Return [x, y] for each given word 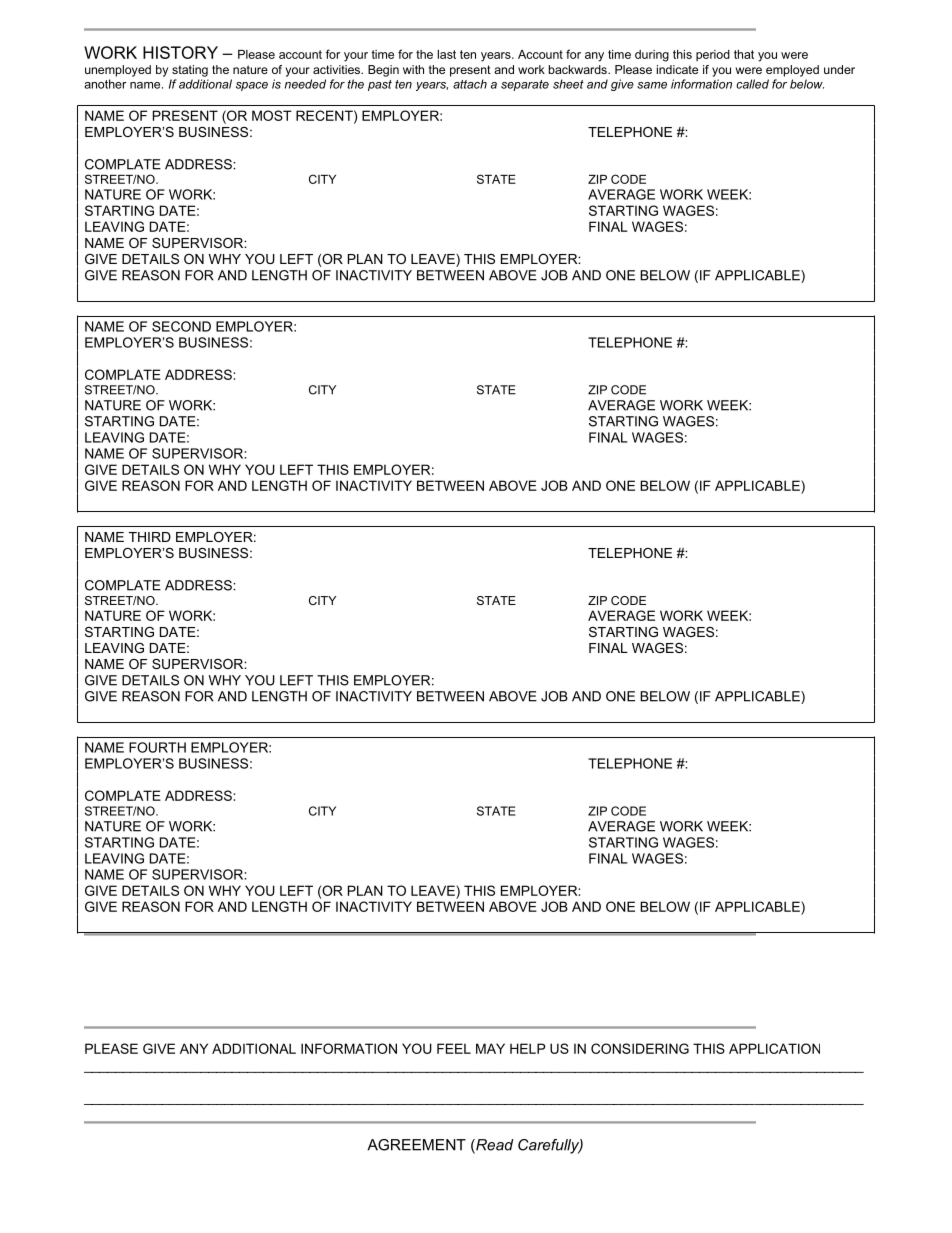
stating [190, 71]
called [752, 84]
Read [494, 1146]
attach [470, 84]
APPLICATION [774, 1048]
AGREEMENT [416, 1145]
